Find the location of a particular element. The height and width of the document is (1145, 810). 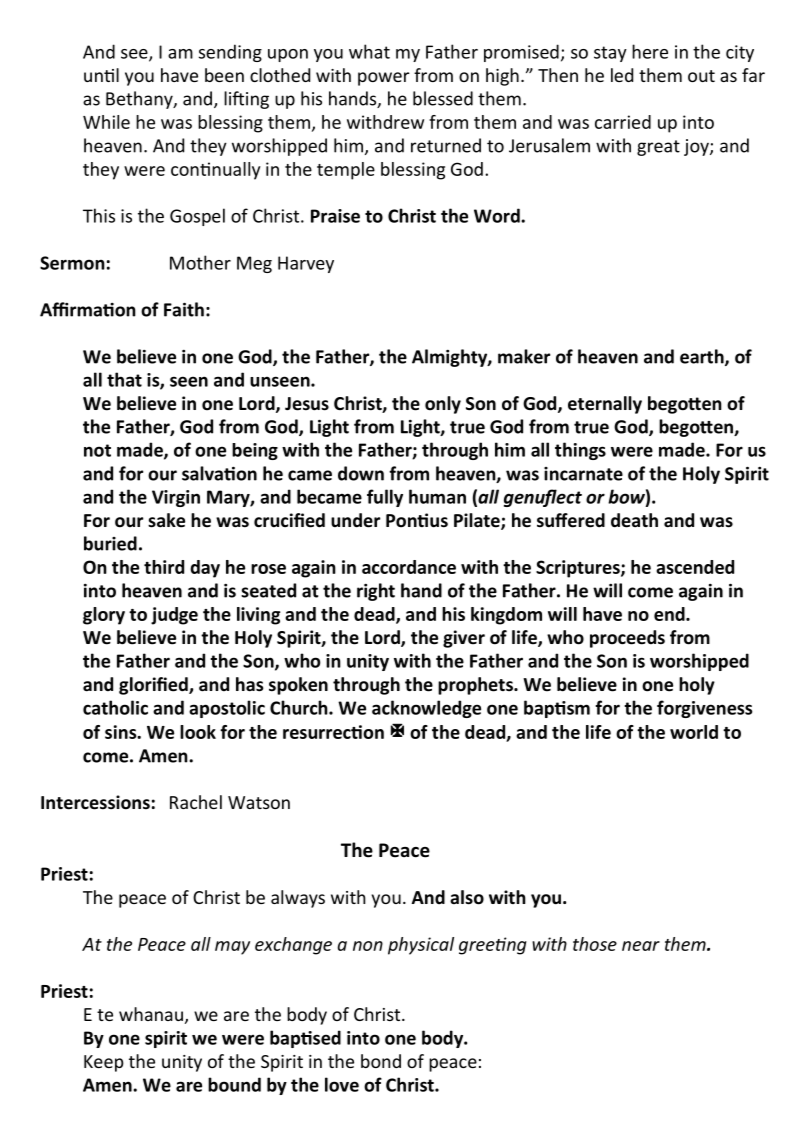

great is located at coordinates (658, 148).
